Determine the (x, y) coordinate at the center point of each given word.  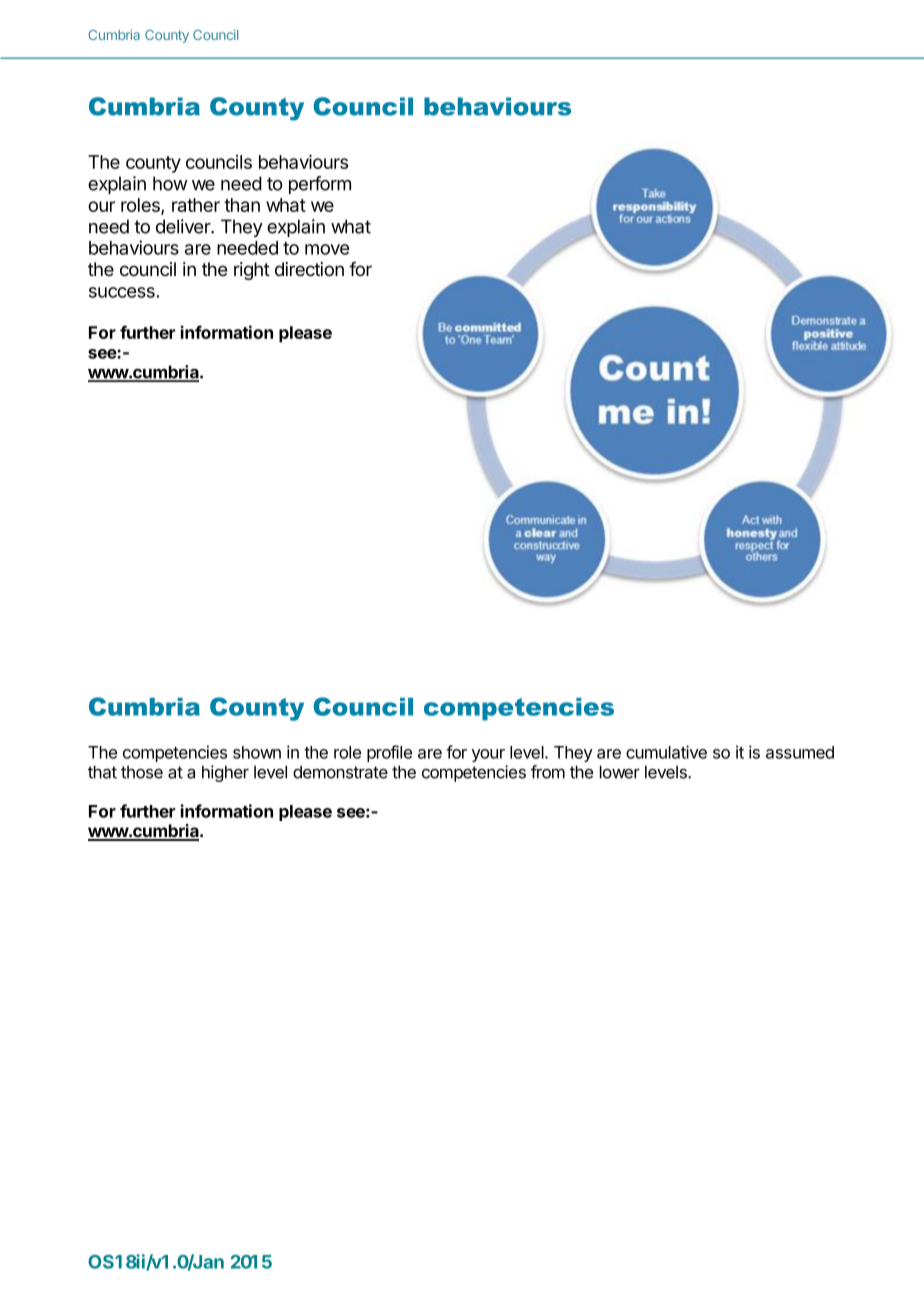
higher (225, 773)
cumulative (666, 752)
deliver (184, 226)
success (123, 292)
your (488, 755)
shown (257, 752)
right (252, 271)
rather (196, 205)
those (142, 772)
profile (389, 753)
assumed (800, 752)
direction (309, 269)
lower (620, 772)
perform (320, 185)
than (242, 205)
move (327, 249)
